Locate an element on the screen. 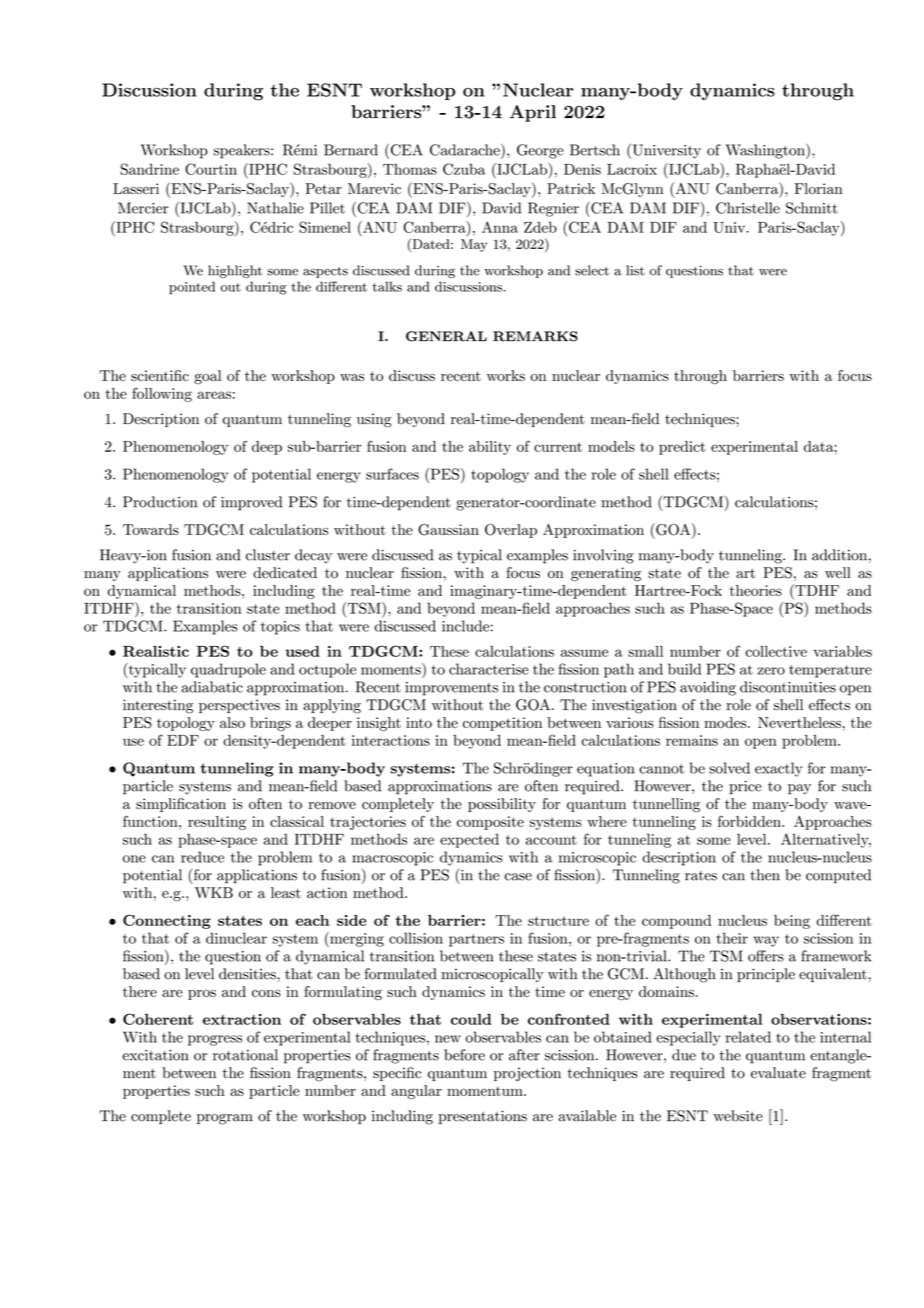  evaluate is located at coordinates (778, 1073).
